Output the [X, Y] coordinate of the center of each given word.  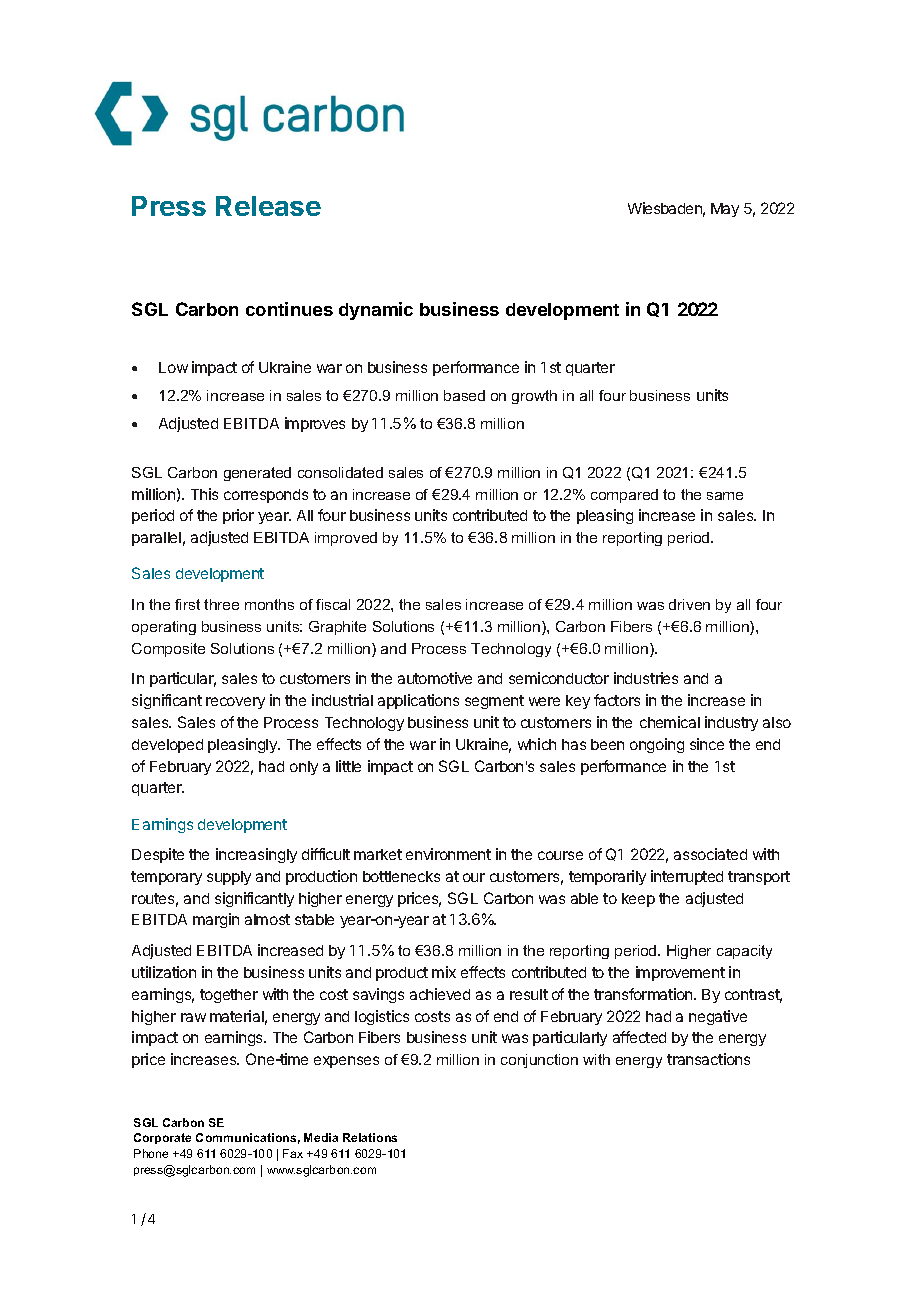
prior [238, 516]
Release [268, 206]
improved [346, 539]
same [725, 496]
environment [448, 854]
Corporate [162, 1138]
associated [710, 854]
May [725, 210]
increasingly [256, 855]
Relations [370, 1137]
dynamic [376, 311]
